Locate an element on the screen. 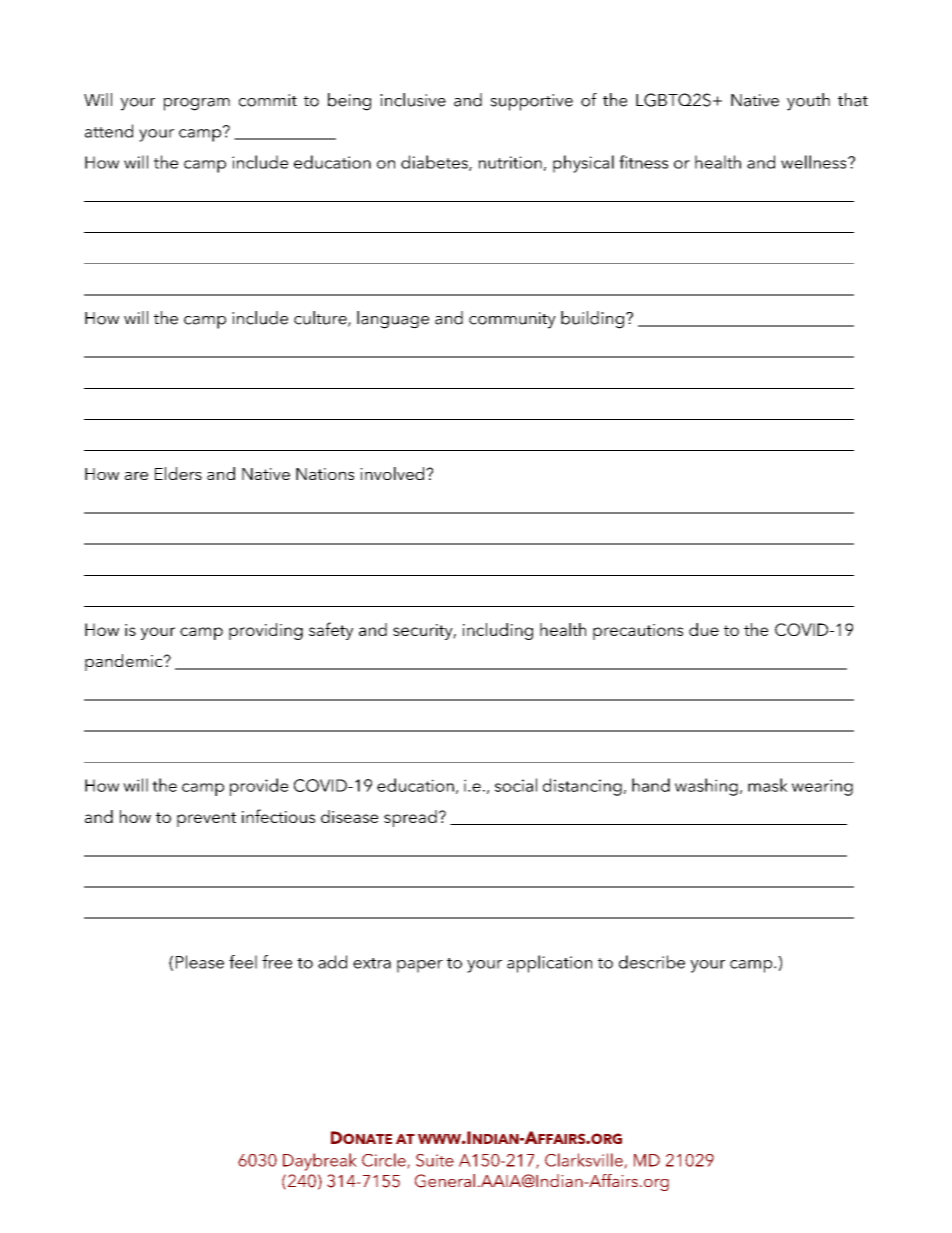 Image resolution: width=952 pixels, height=1233 pixels. youth is located at coordinates (808, 102).
